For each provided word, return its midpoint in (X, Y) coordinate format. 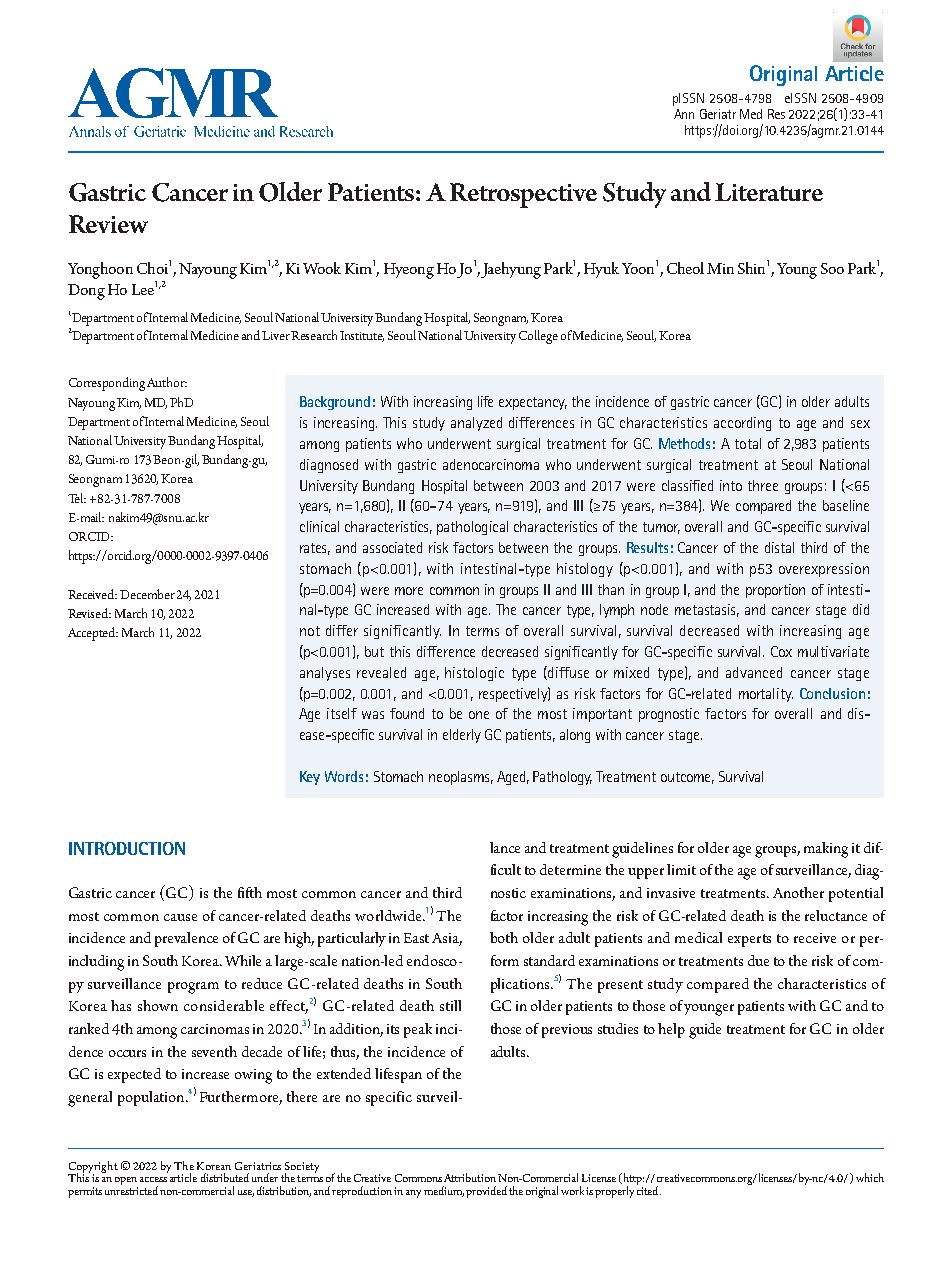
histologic (474, 674)
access (153, 1179)
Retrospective (523, 195)
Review (108, 224)
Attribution (470, 1177)
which (870, 1177)
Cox (781, 651)
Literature (769, 192)
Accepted (93, 634)
